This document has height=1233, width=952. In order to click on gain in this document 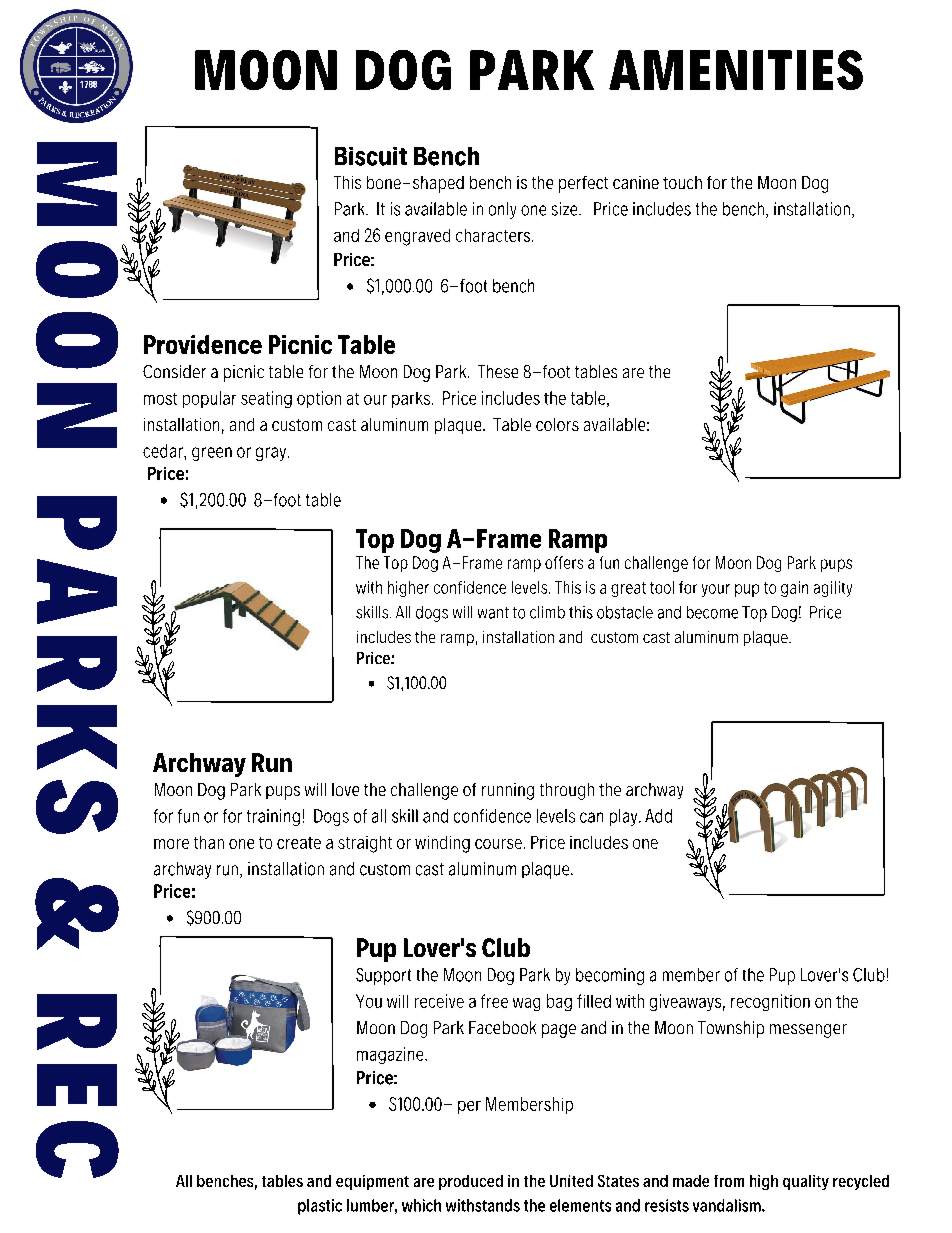, I will do `click(794, 589)`.
